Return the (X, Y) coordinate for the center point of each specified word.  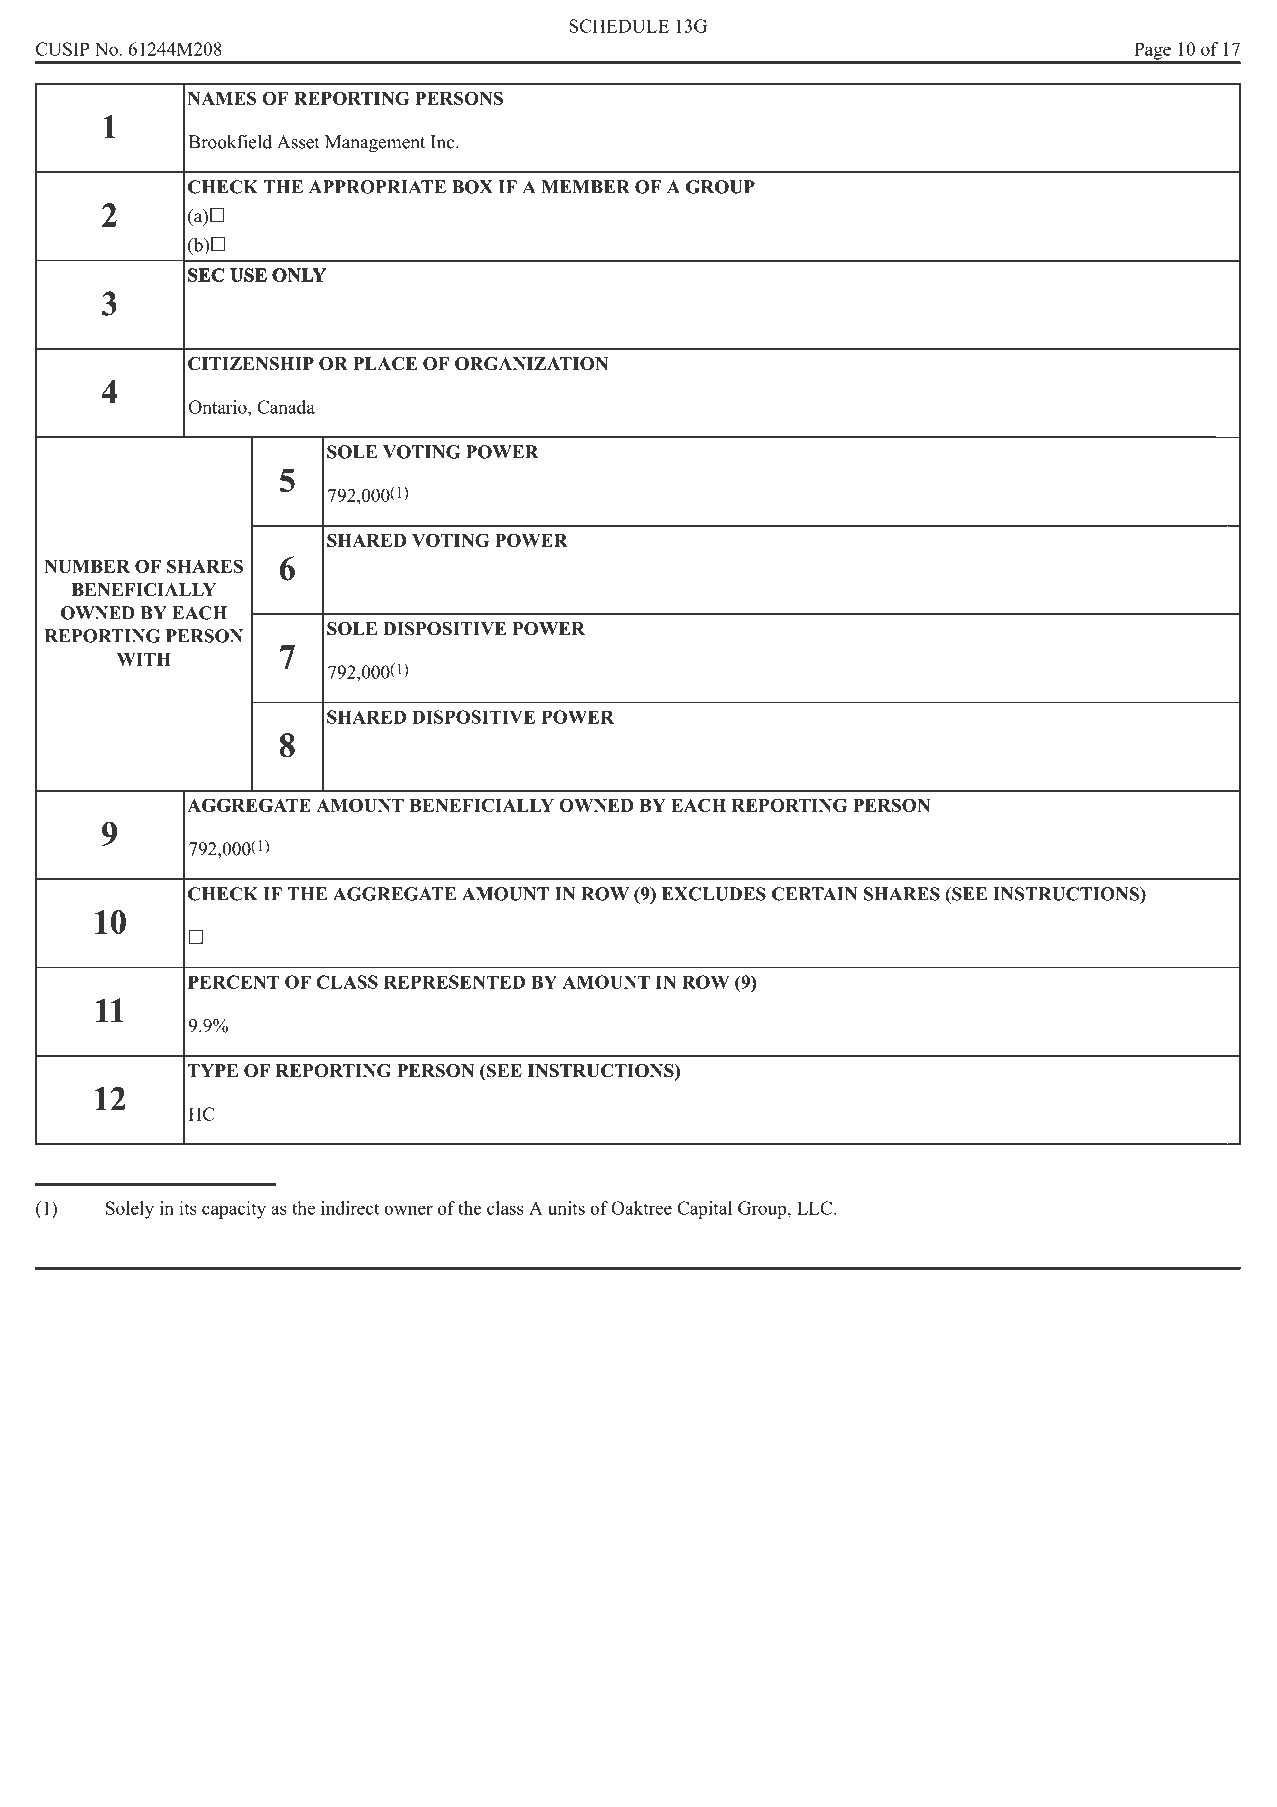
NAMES (222, 98)
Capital (704, 1210)
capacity (234, 1210)
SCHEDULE (619, 26)
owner (408, 1210)
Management (375, 144)
